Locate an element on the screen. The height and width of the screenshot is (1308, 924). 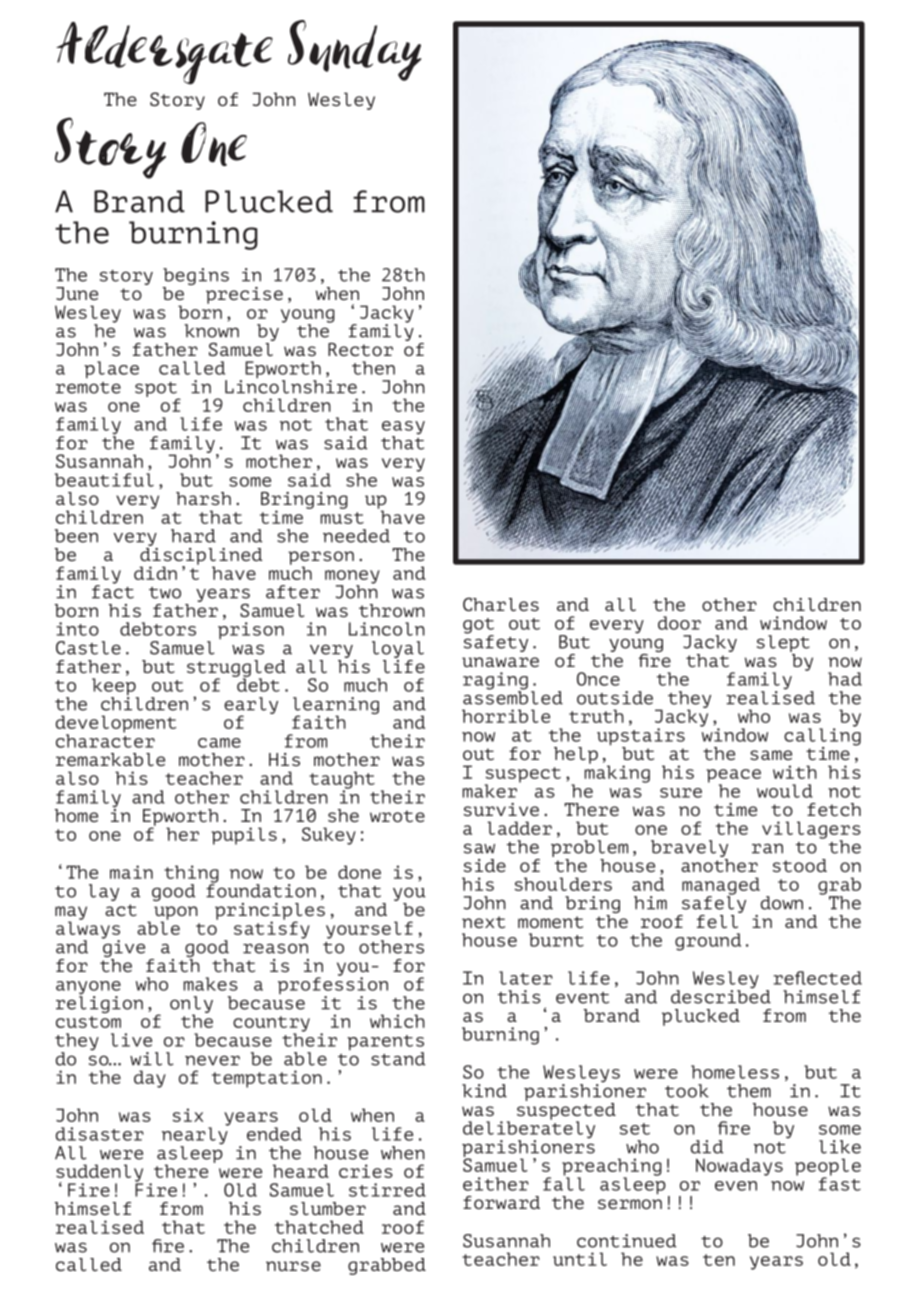
Sunday is located at coordinates (354, 50).
